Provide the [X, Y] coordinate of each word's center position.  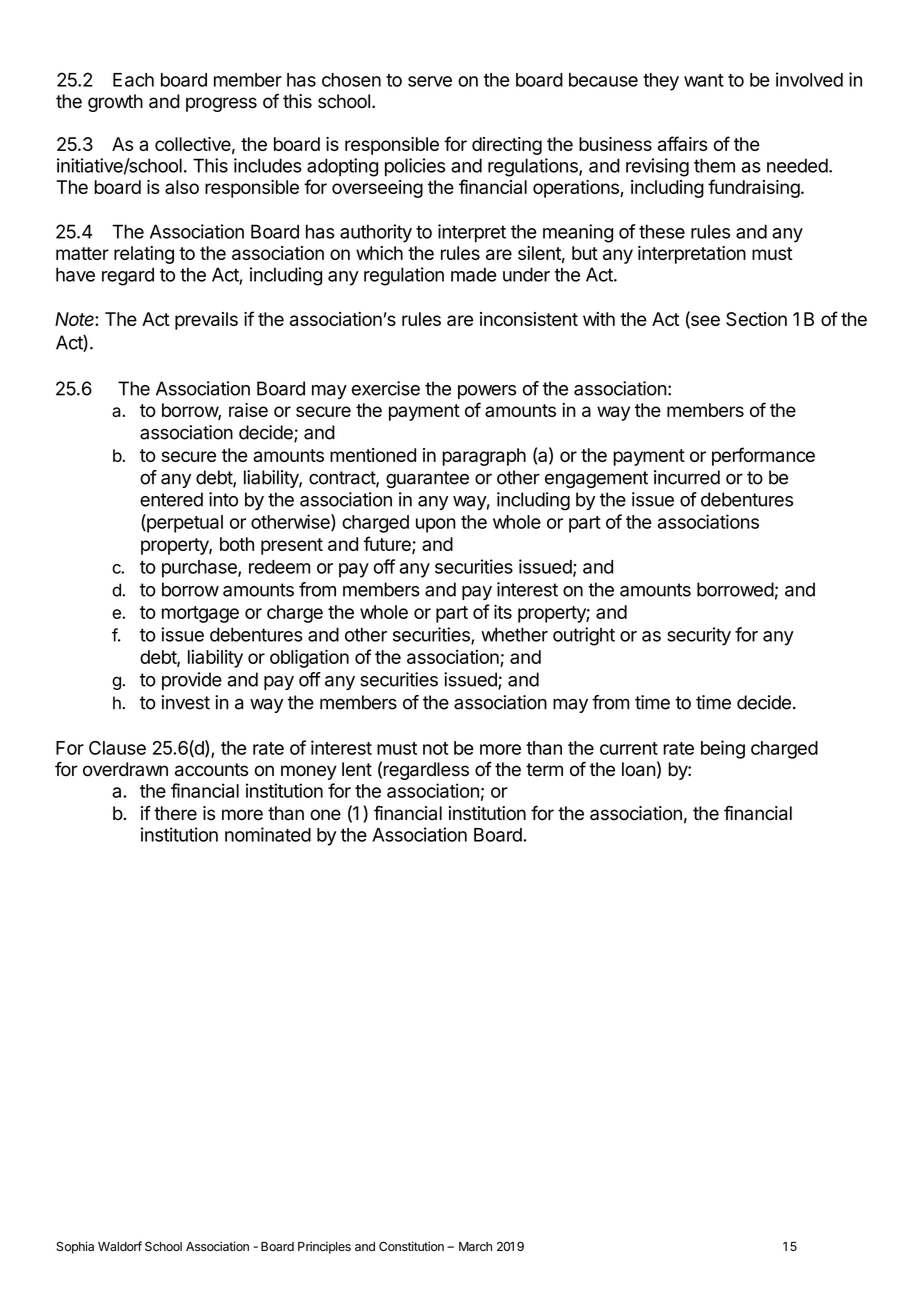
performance [763, 456]
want [704, 80]
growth [115, 103]
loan [639, 769]
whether [514, 634]
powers [487, 392]
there [175, 813]
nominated [268, 834]
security [699, 636]
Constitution [411, 1246]
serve [430, 81]
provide [192, 681]
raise [248, 410]
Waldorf [120, 1246]
